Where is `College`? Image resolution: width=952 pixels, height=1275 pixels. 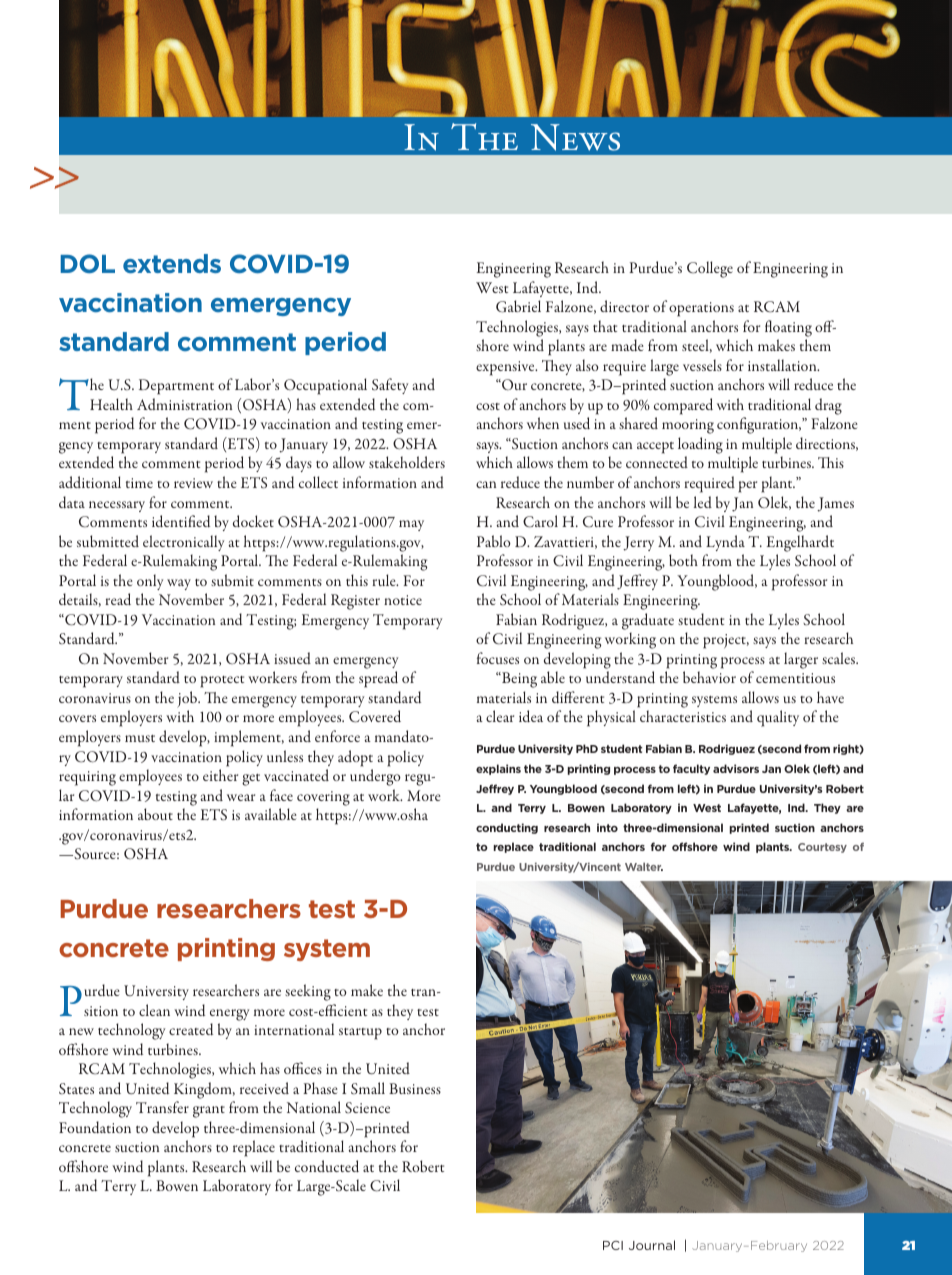 College is located at coordinates (710, 269).
